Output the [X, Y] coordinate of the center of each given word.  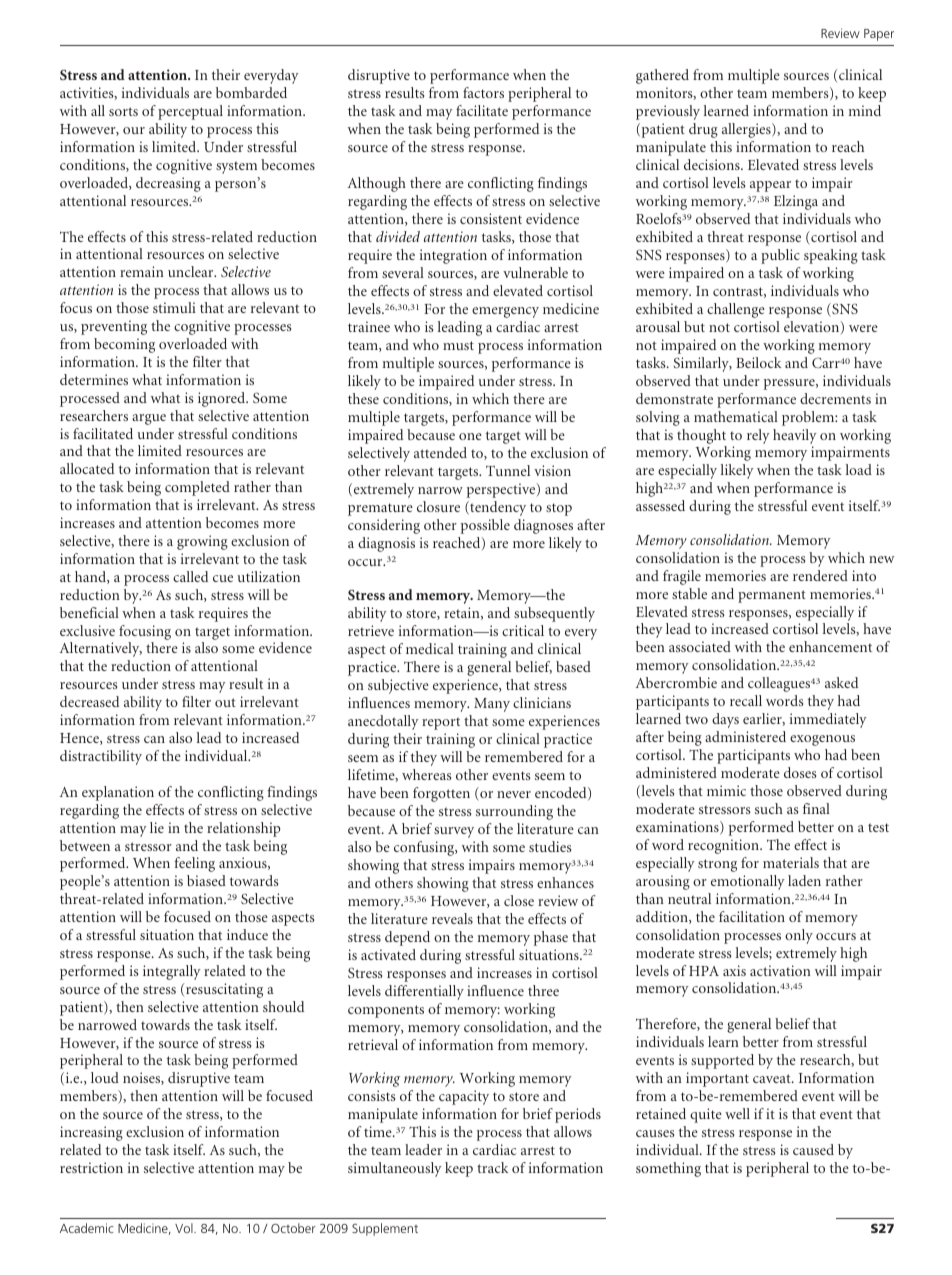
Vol [185, 1228]
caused [813, 1149]
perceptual [190, 112]
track [492, 1167]
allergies [747, 130]
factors [483, 92]
